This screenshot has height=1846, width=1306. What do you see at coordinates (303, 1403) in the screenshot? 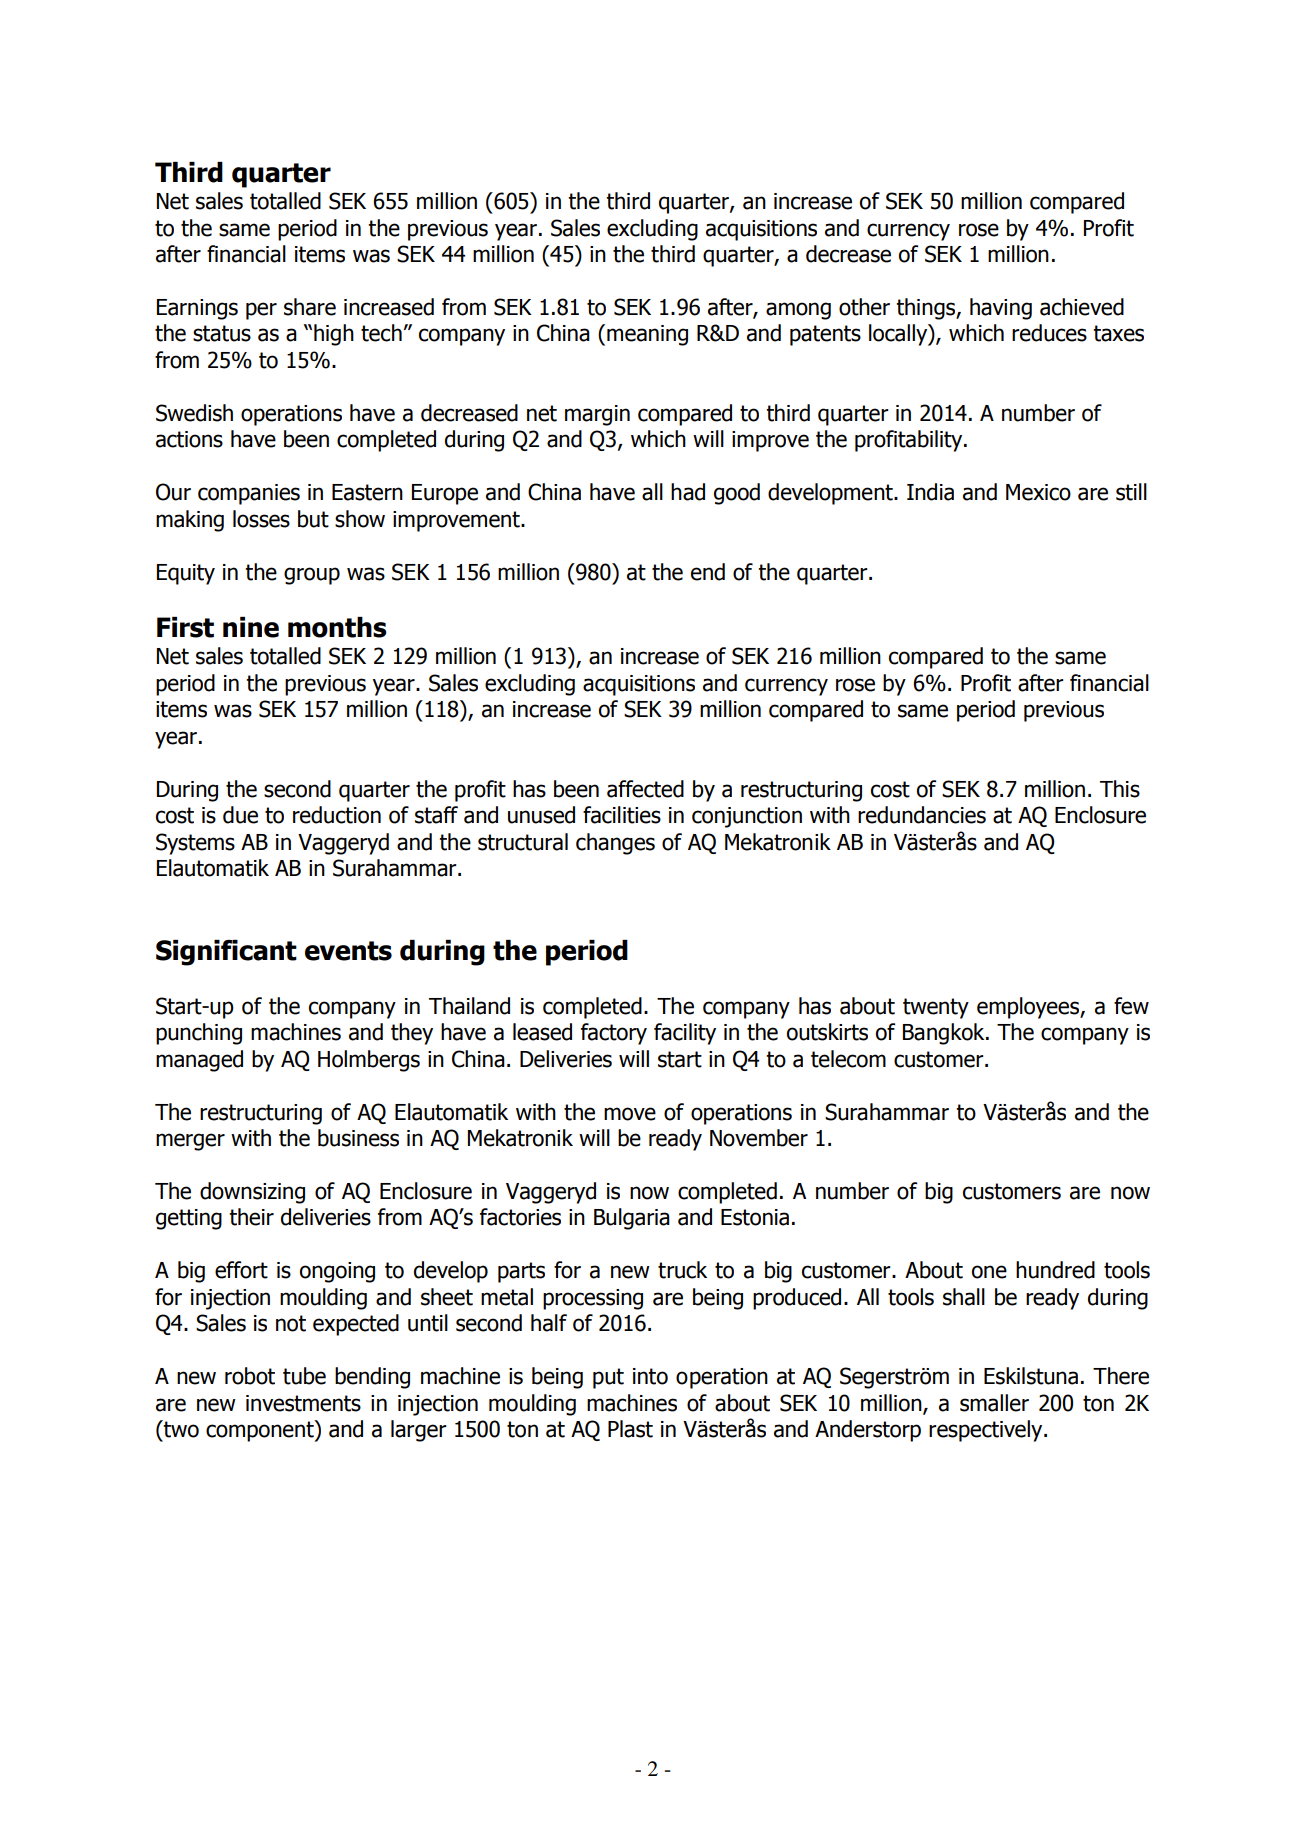
I see `investments` at bounding box center [303, 1403].
